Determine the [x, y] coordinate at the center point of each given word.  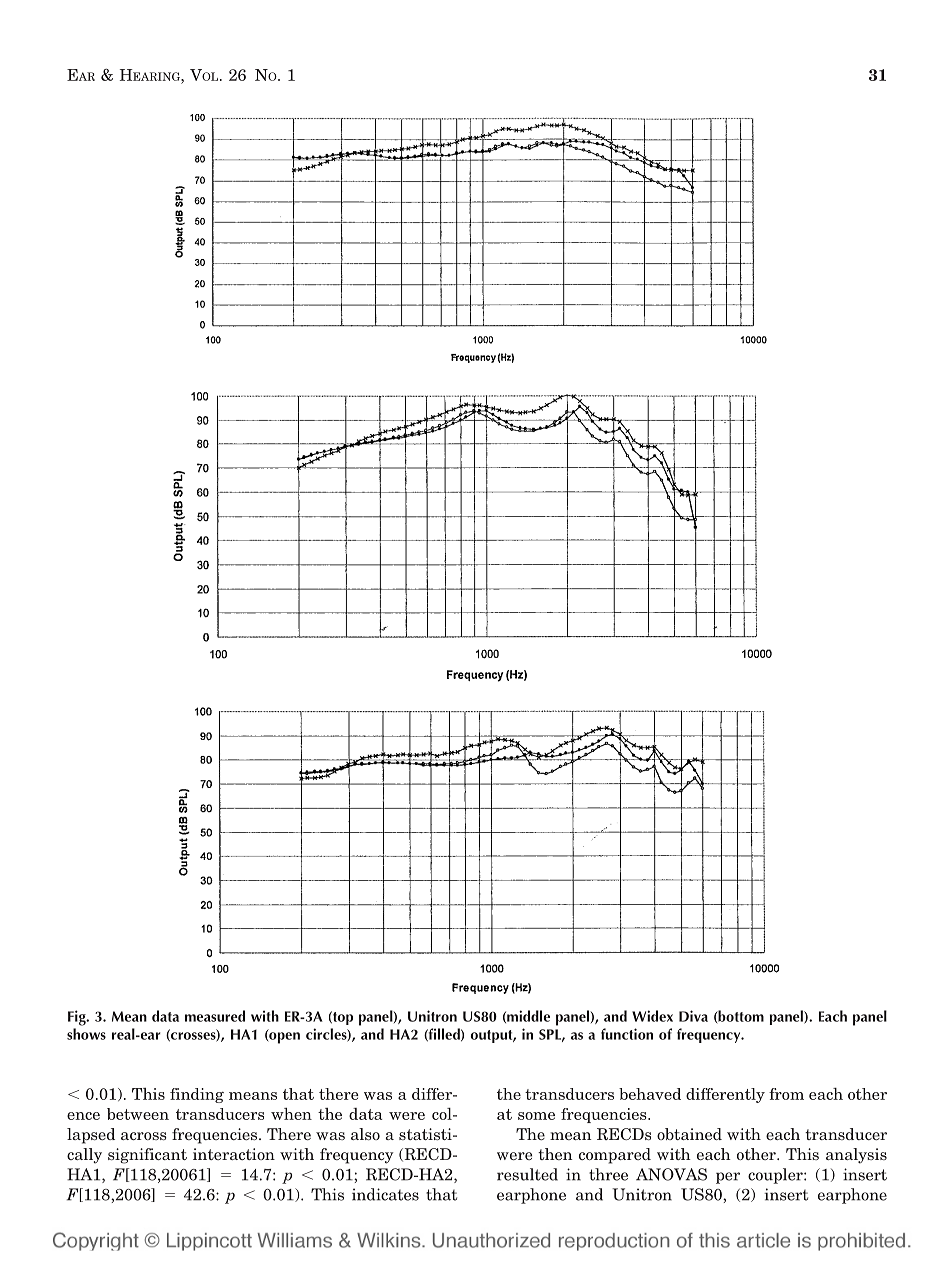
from [786, 1094]
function [627, 1034]
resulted [527, 1174]
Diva [693, 1016]
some [536, 1116]
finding [197, 1095]
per [728, 1178]
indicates [385, 1194]
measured [215, 1016]
